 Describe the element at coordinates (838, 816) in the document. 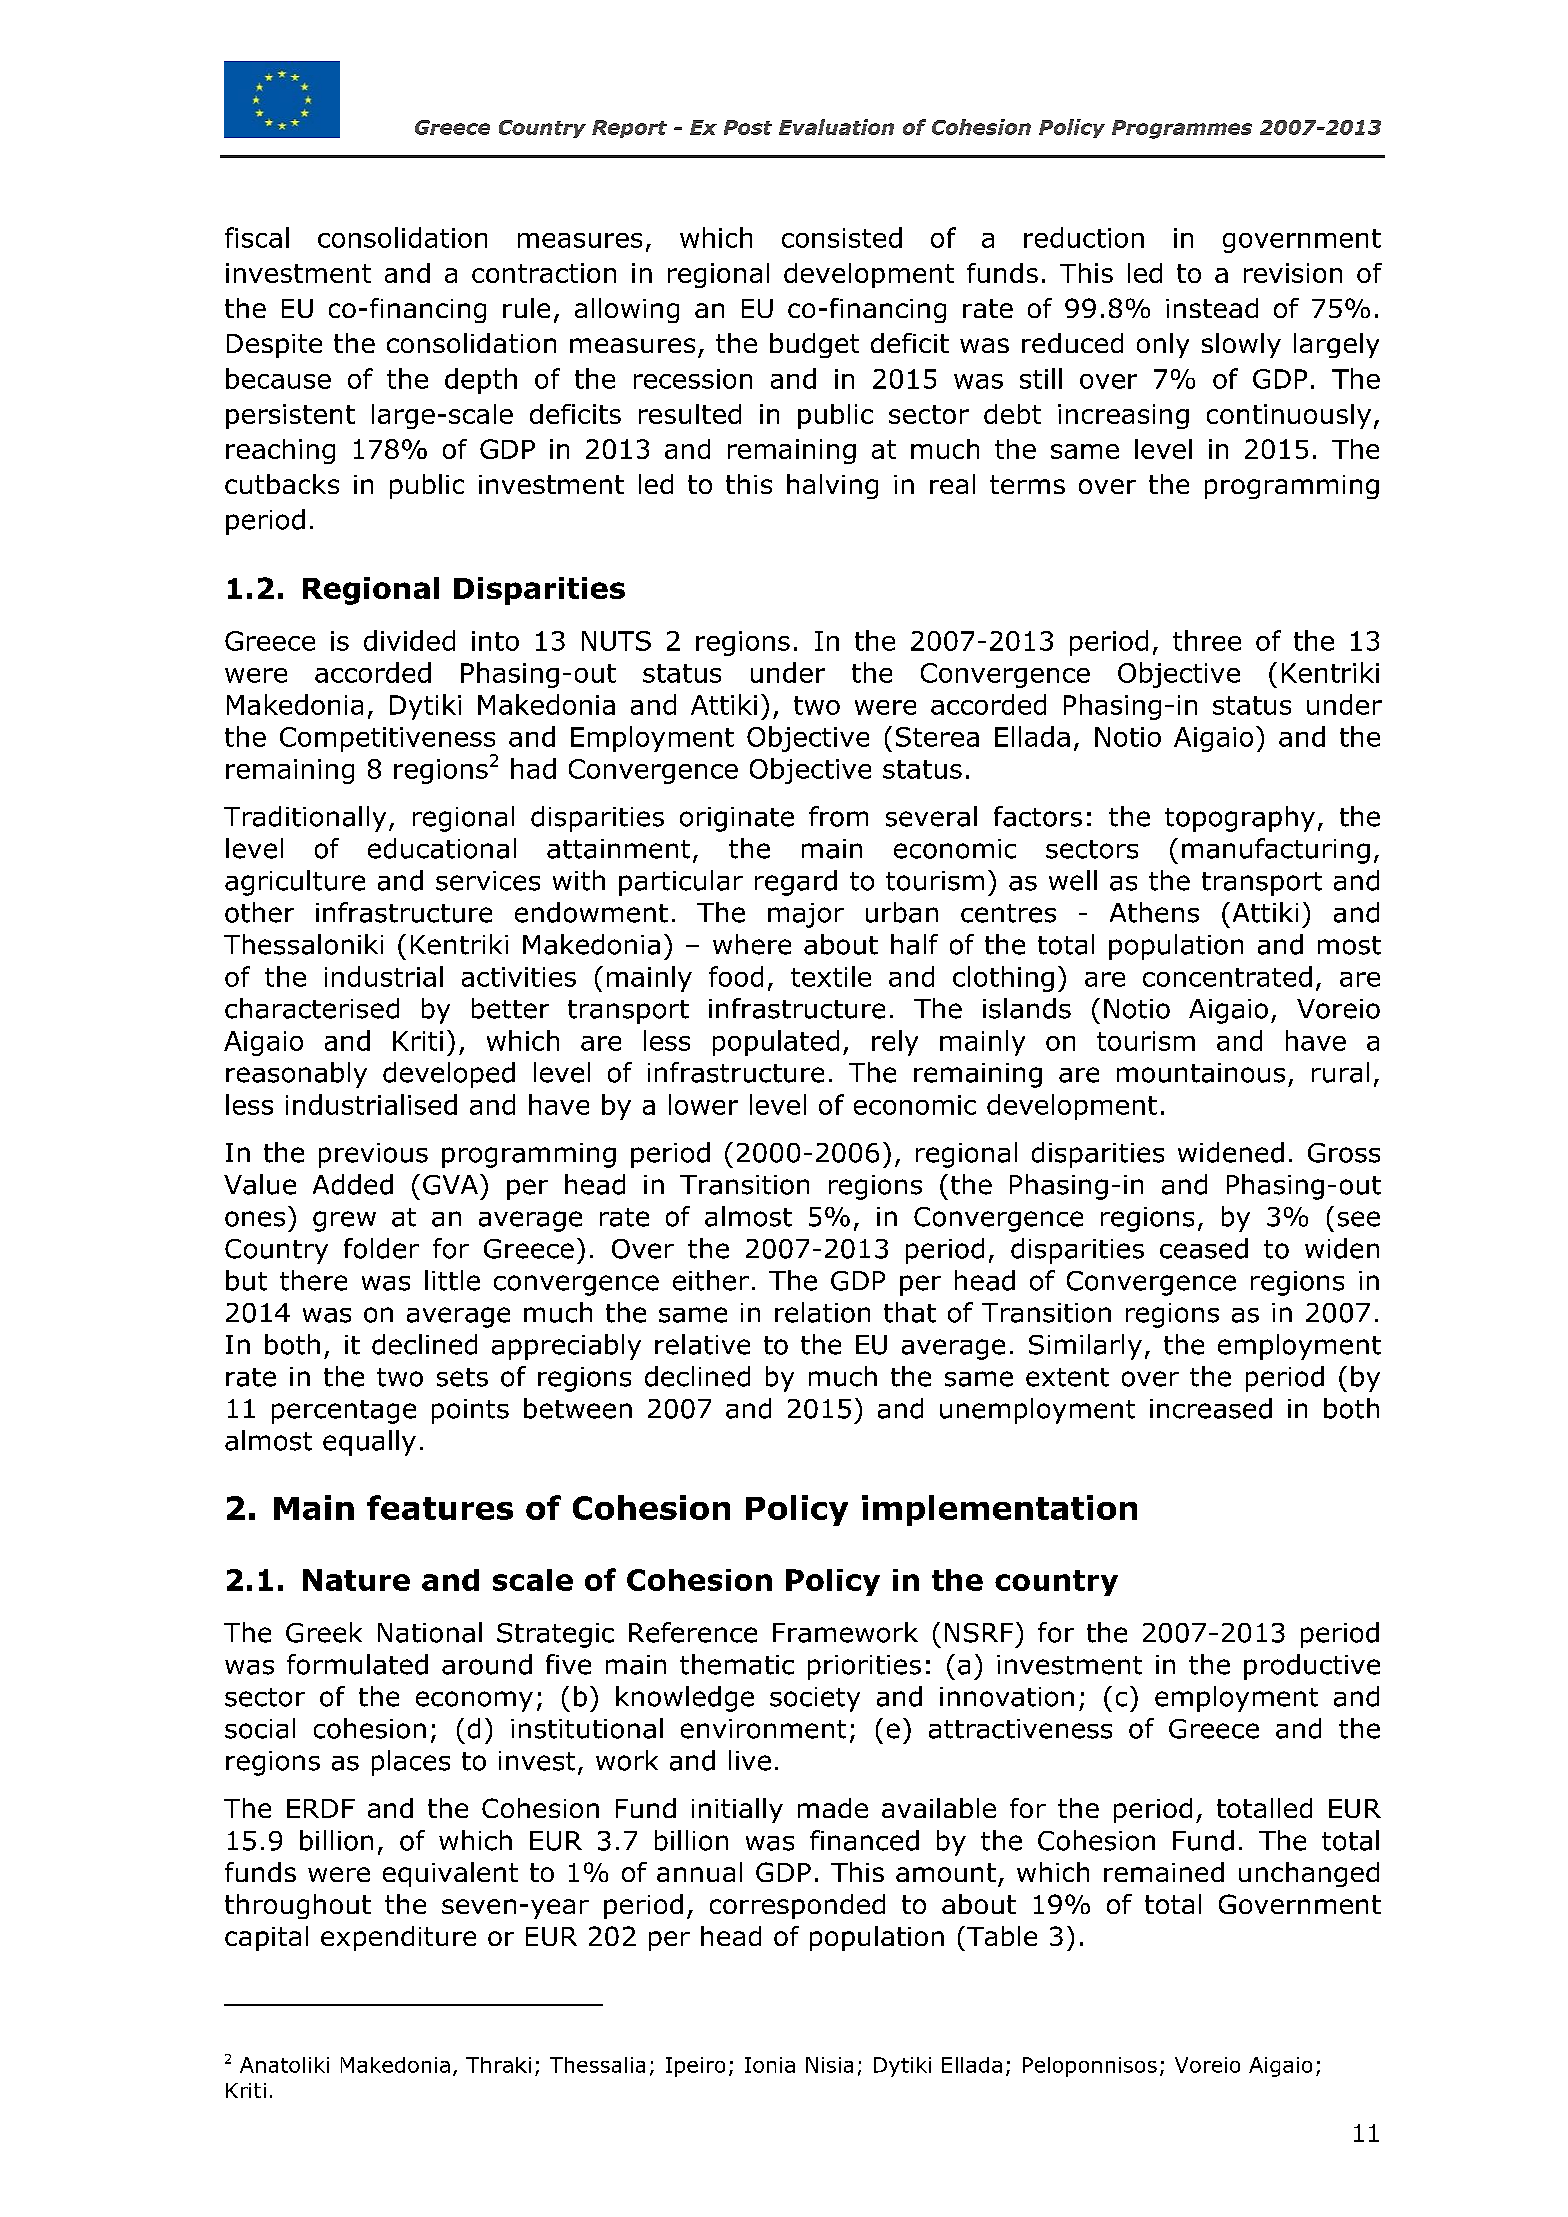

I see `from` at that location.
